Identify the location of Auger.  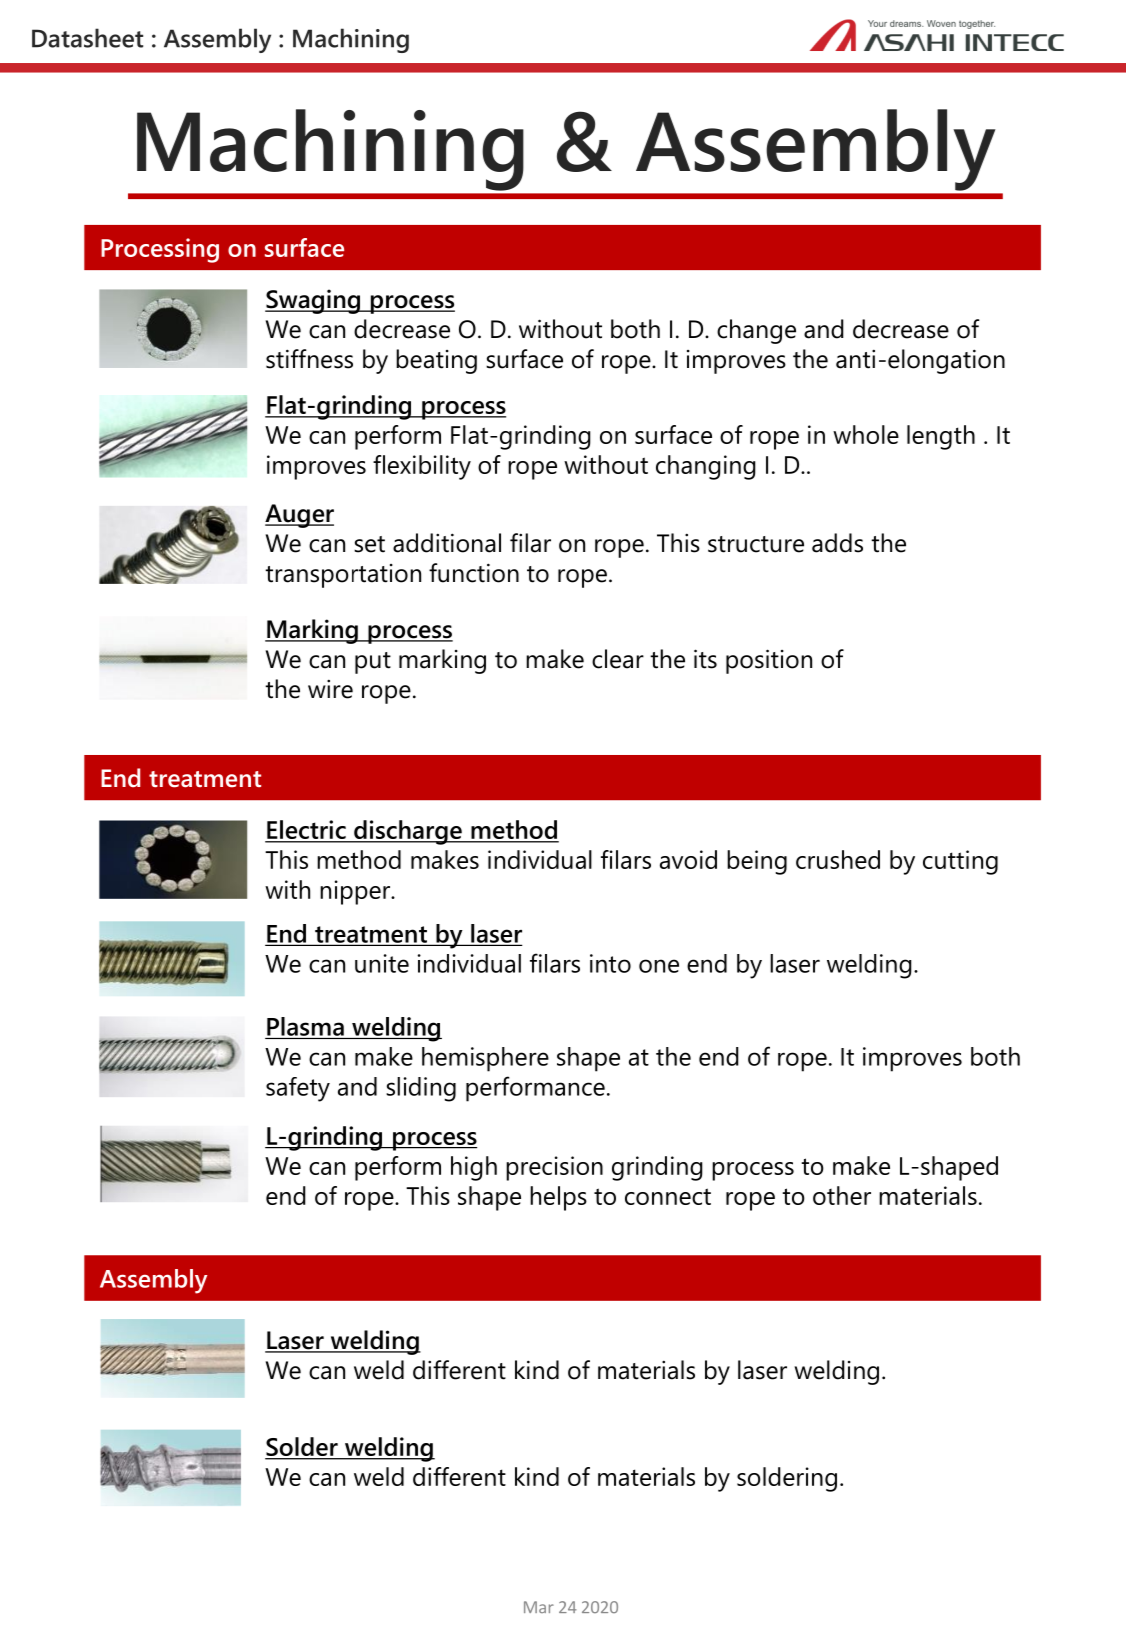
(299, 516).
